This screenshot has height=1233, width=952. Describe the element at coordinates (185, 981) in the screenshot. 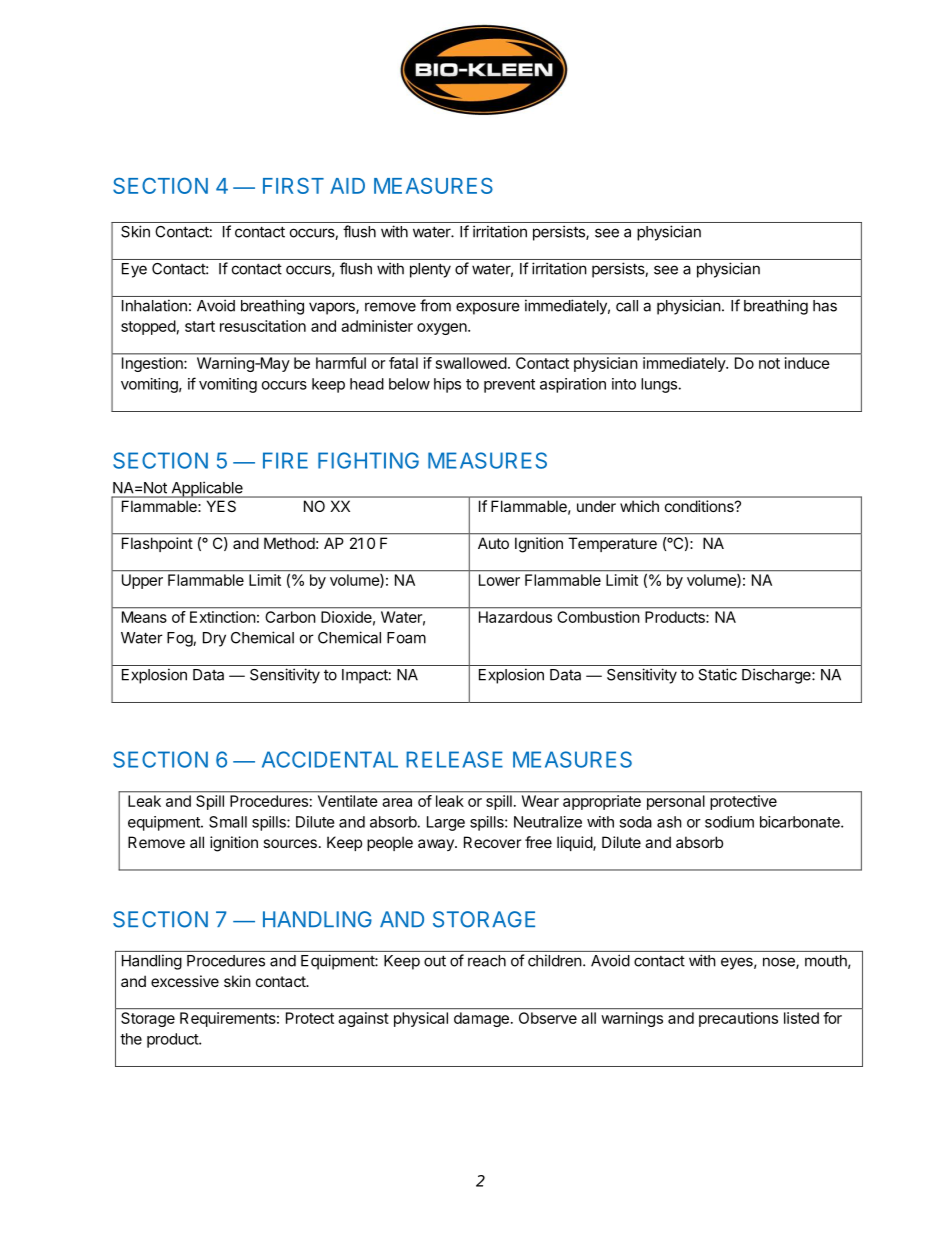

I see `excessive` at that location.
